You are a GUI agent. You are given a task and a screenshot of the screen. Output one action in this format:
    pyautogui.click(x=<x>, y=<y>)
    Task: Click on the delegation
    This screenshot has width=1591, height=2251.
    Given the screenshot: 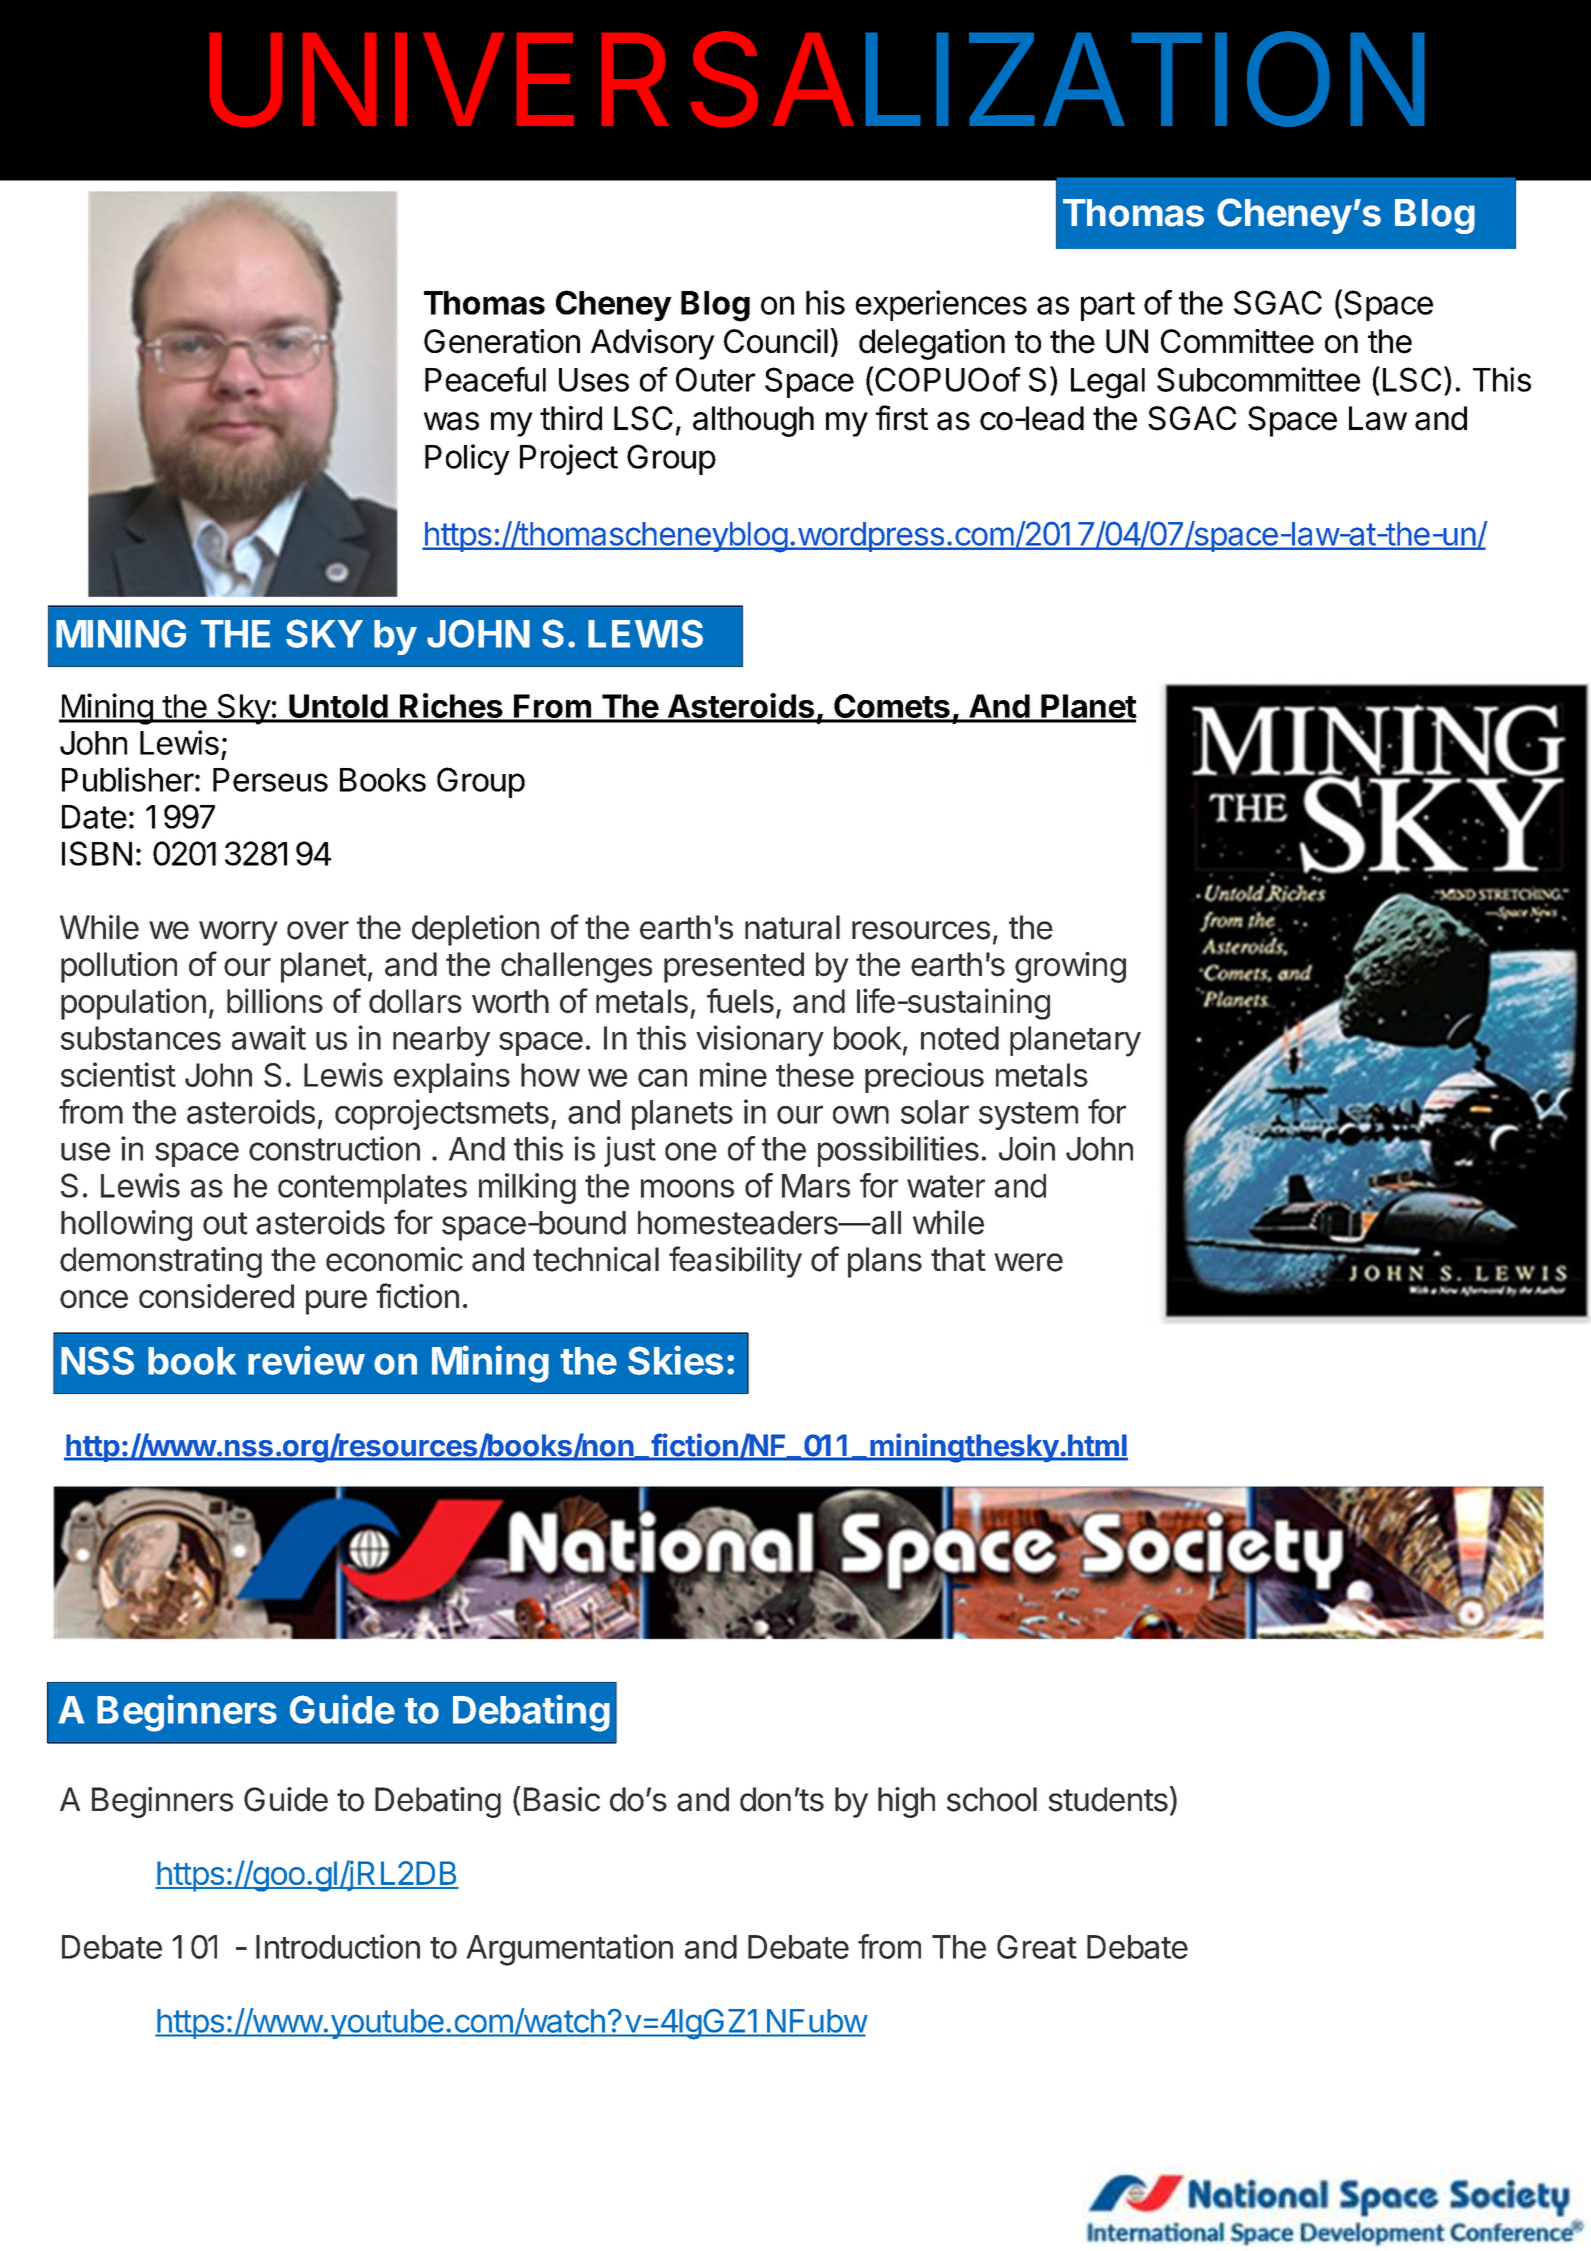 What is the action you would take?
    pyautogui.click(x=932, y=344)
